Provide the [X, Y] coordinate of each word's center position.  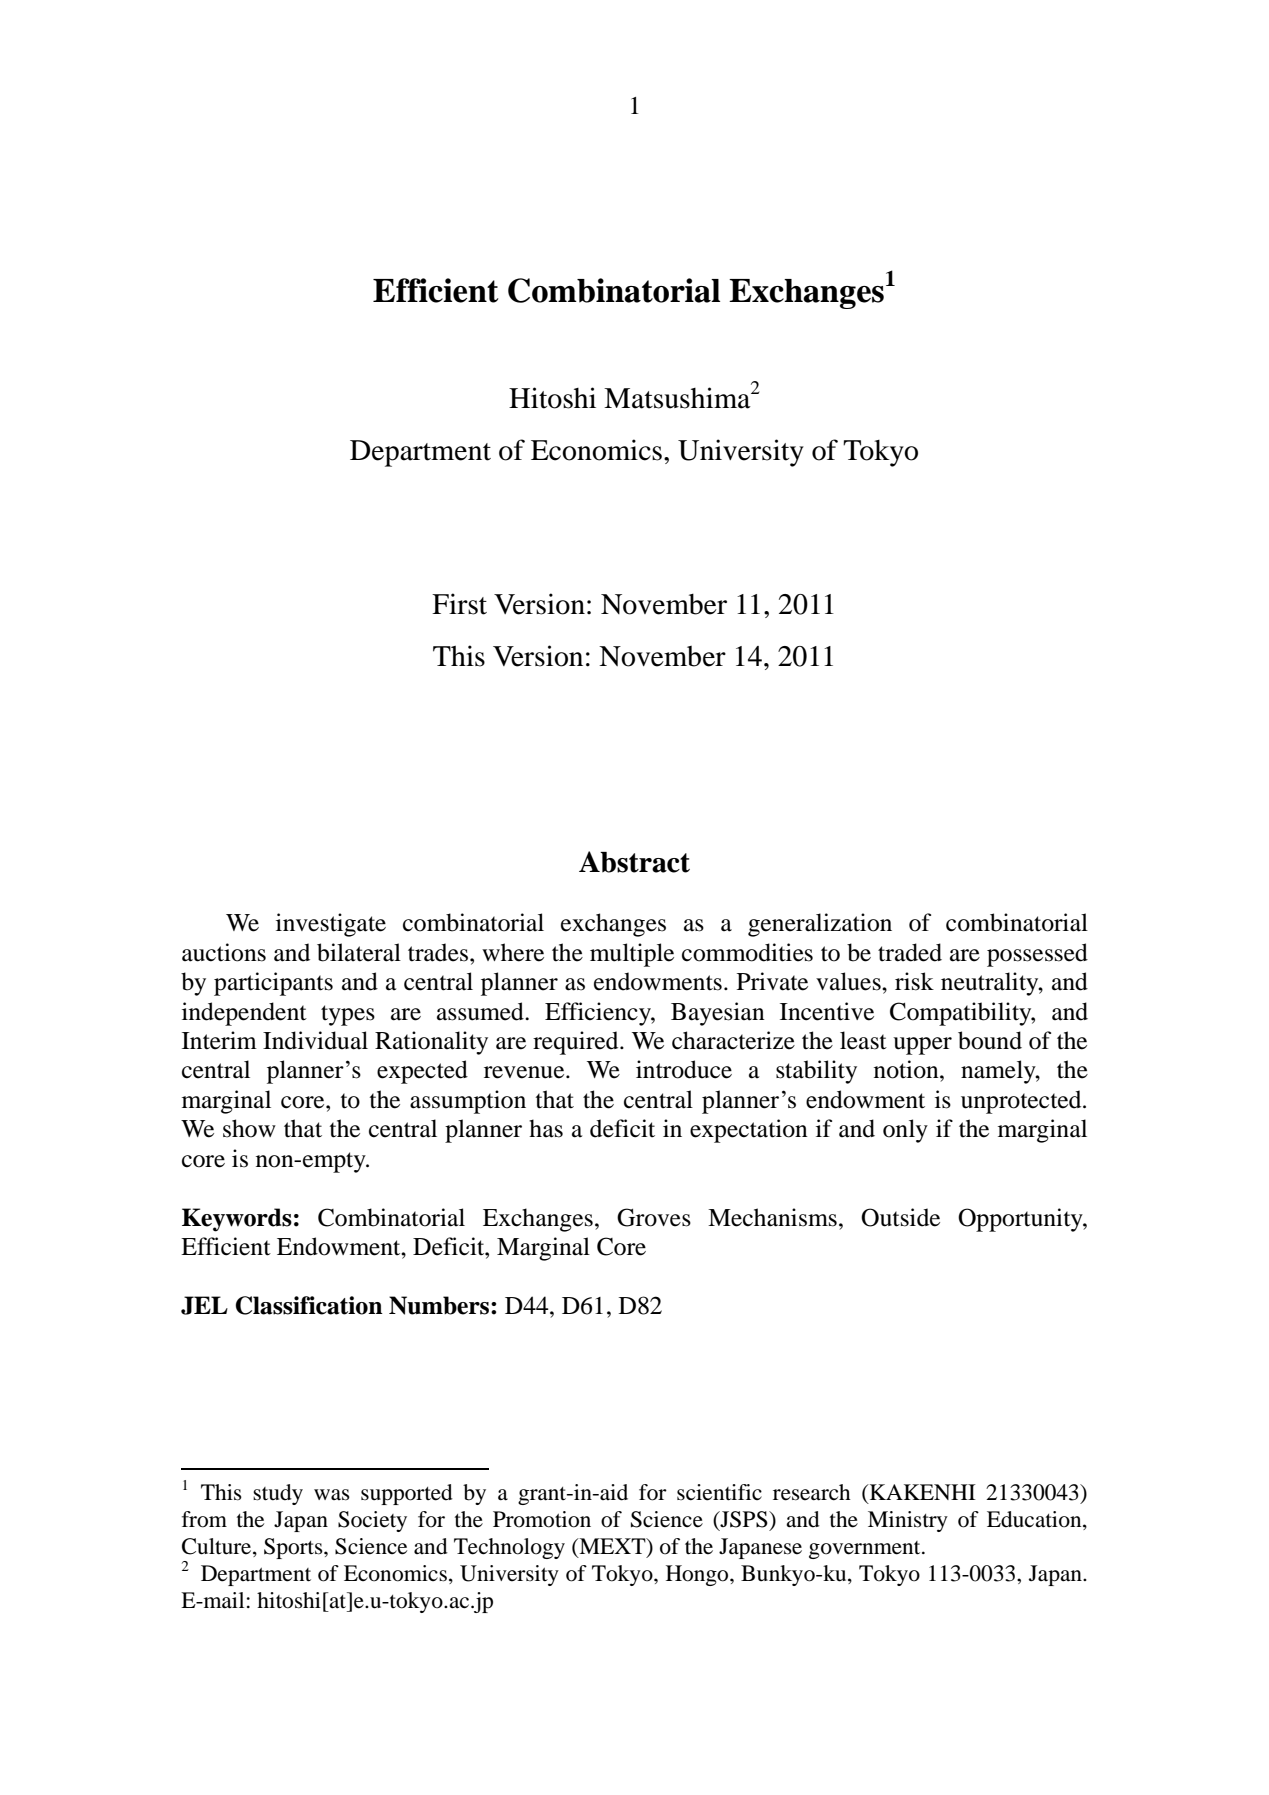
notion [907, 1069]
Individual [315, 1040]
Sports [294, 1548]
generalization [820, 925]
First [459, 604]
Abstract [634, 862]
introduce [684, 1069]
